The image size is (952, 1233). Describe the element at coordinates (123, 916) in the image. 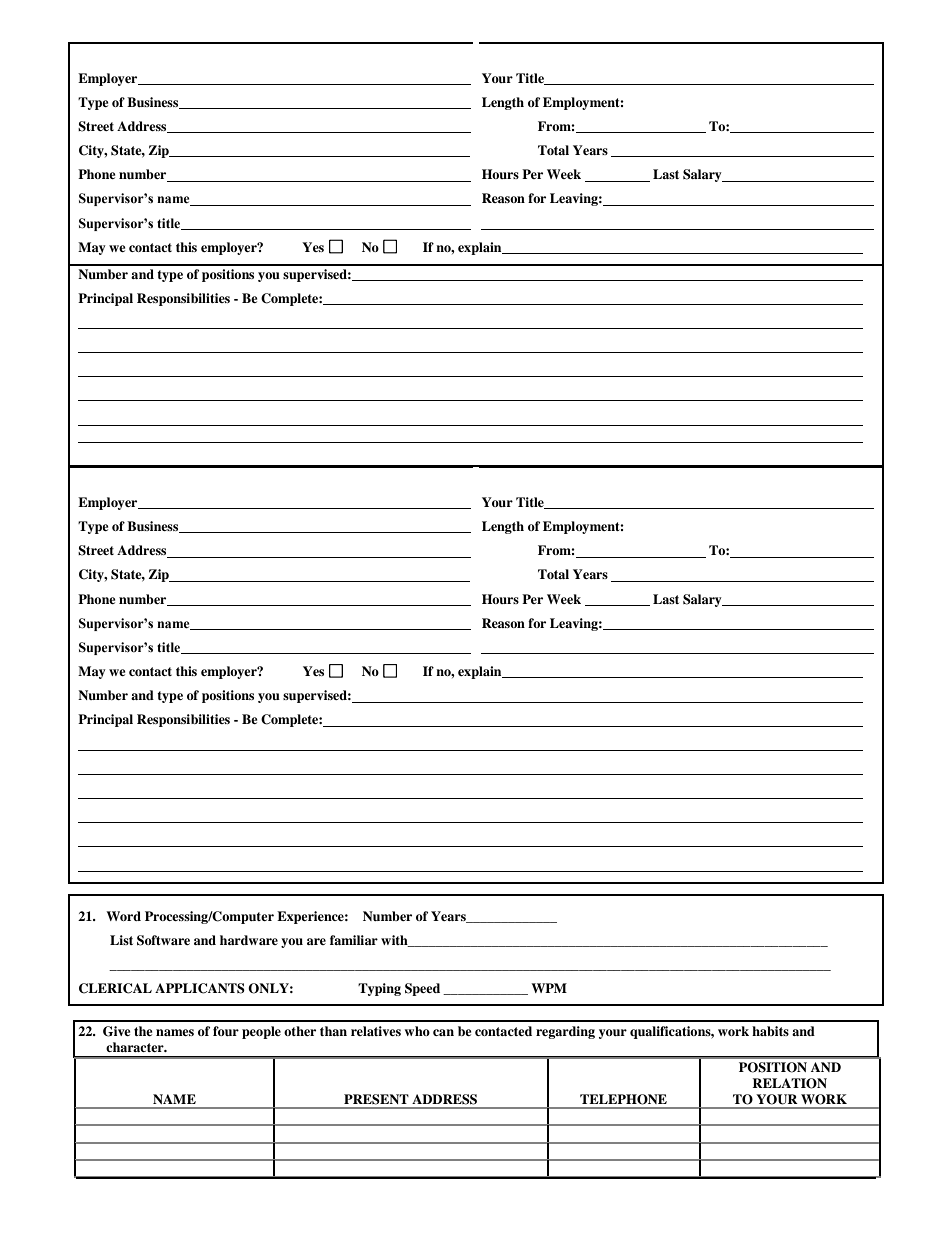

I see `Word` at that location.
